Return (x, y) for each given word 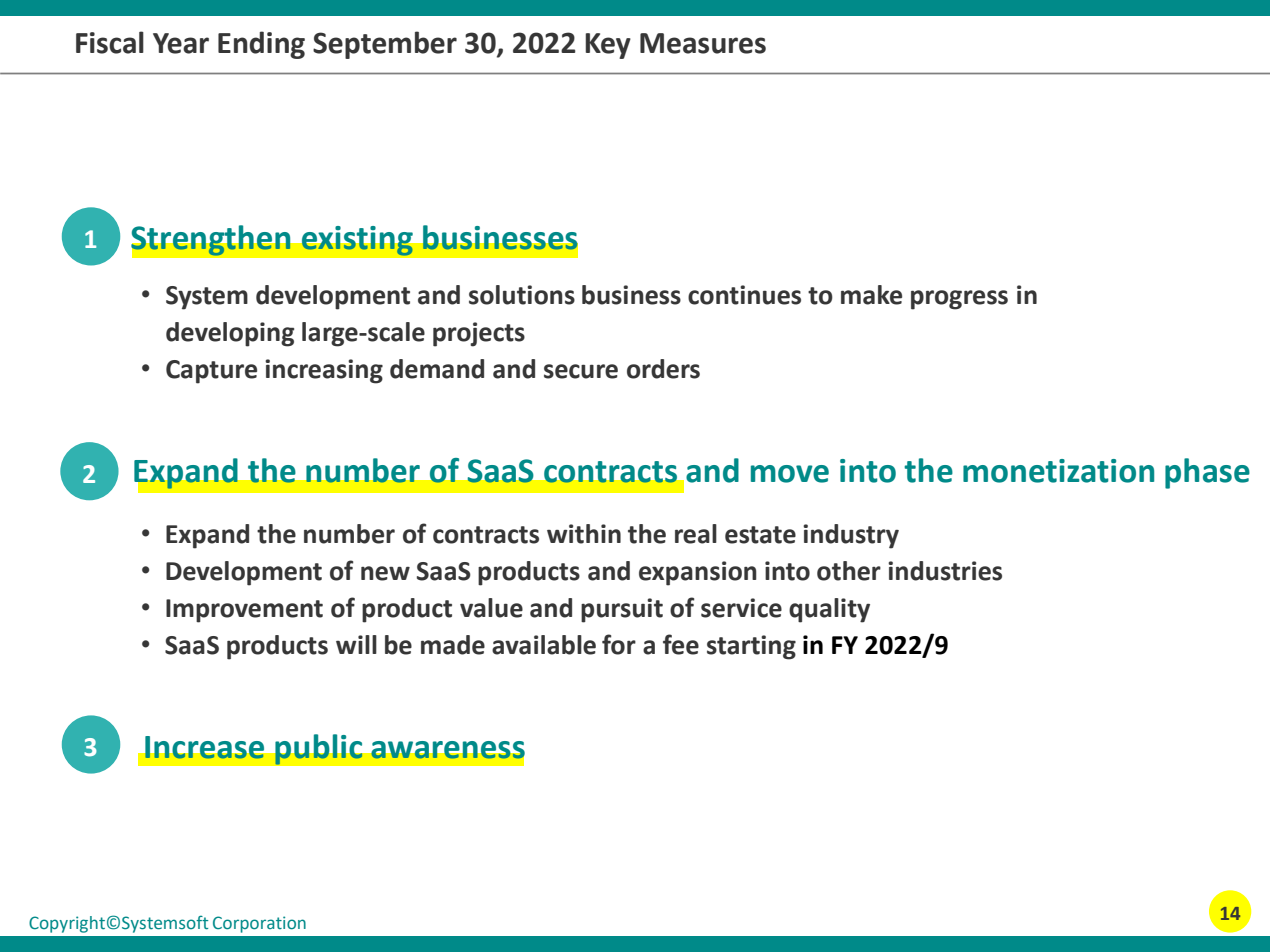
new (385, 573)
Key (608, 46)
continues (744, 295)
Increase (204, 747)
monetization (1058, 471)
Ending (261, 45)
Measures (703, 43)
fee (681, 644)
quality (829, 610)
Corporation (259, 924)
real (696, 534)
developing (230, 334)
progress (959, 300)
